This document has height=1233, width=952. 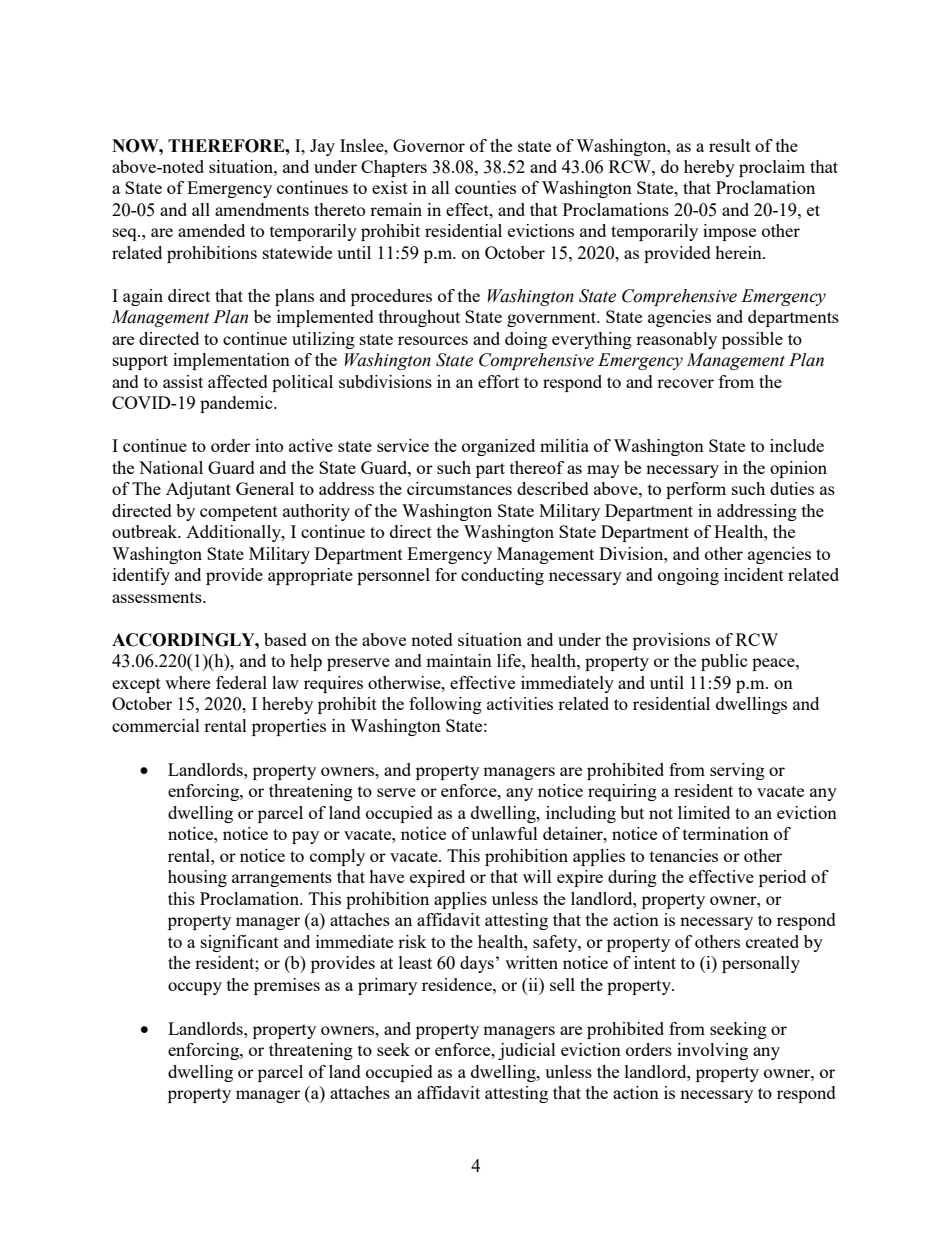 What do you see at coordinates (458, 984) in the document?
I see `residence` at bounding box center [458, 984].
